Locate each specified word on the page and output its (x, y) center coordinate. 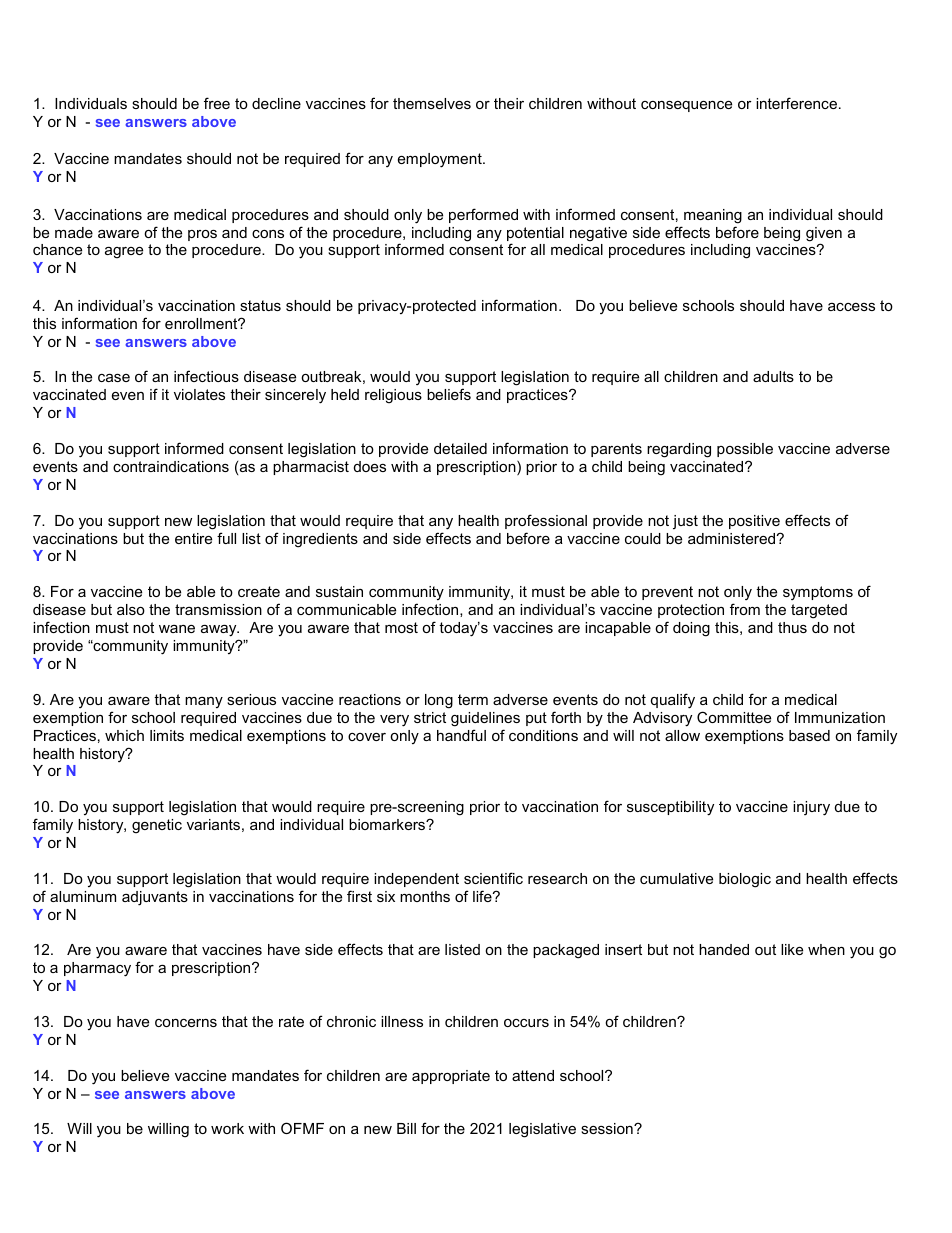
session (608, 1128)
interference (796, 103)
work (227, 1128)
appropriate (451, 1077)
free (217, 103)
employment (441, 160)
